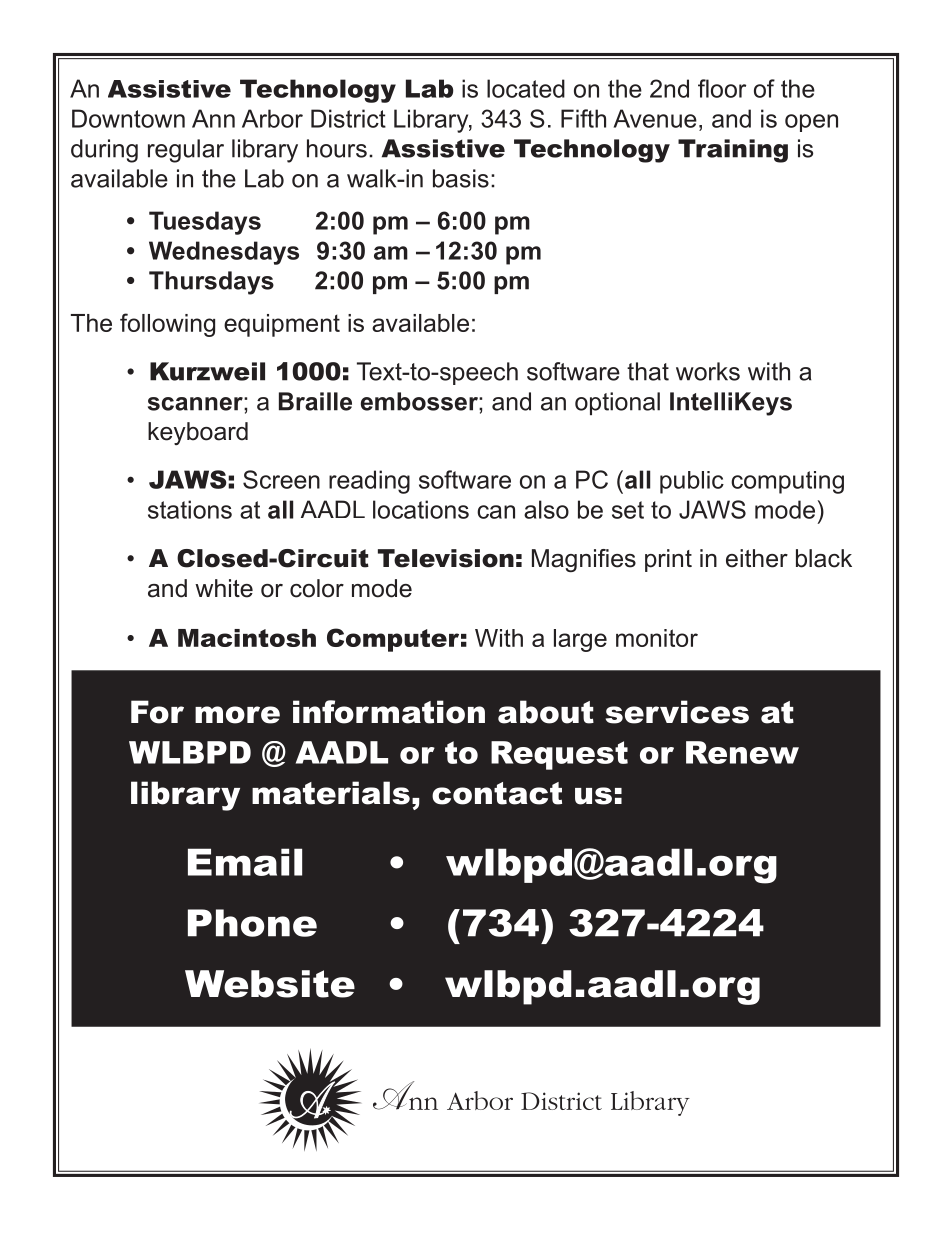  What do you see at coordinates (252, 923) in the screenshot?
I see `Phone` at bounding box center [252, 923].
